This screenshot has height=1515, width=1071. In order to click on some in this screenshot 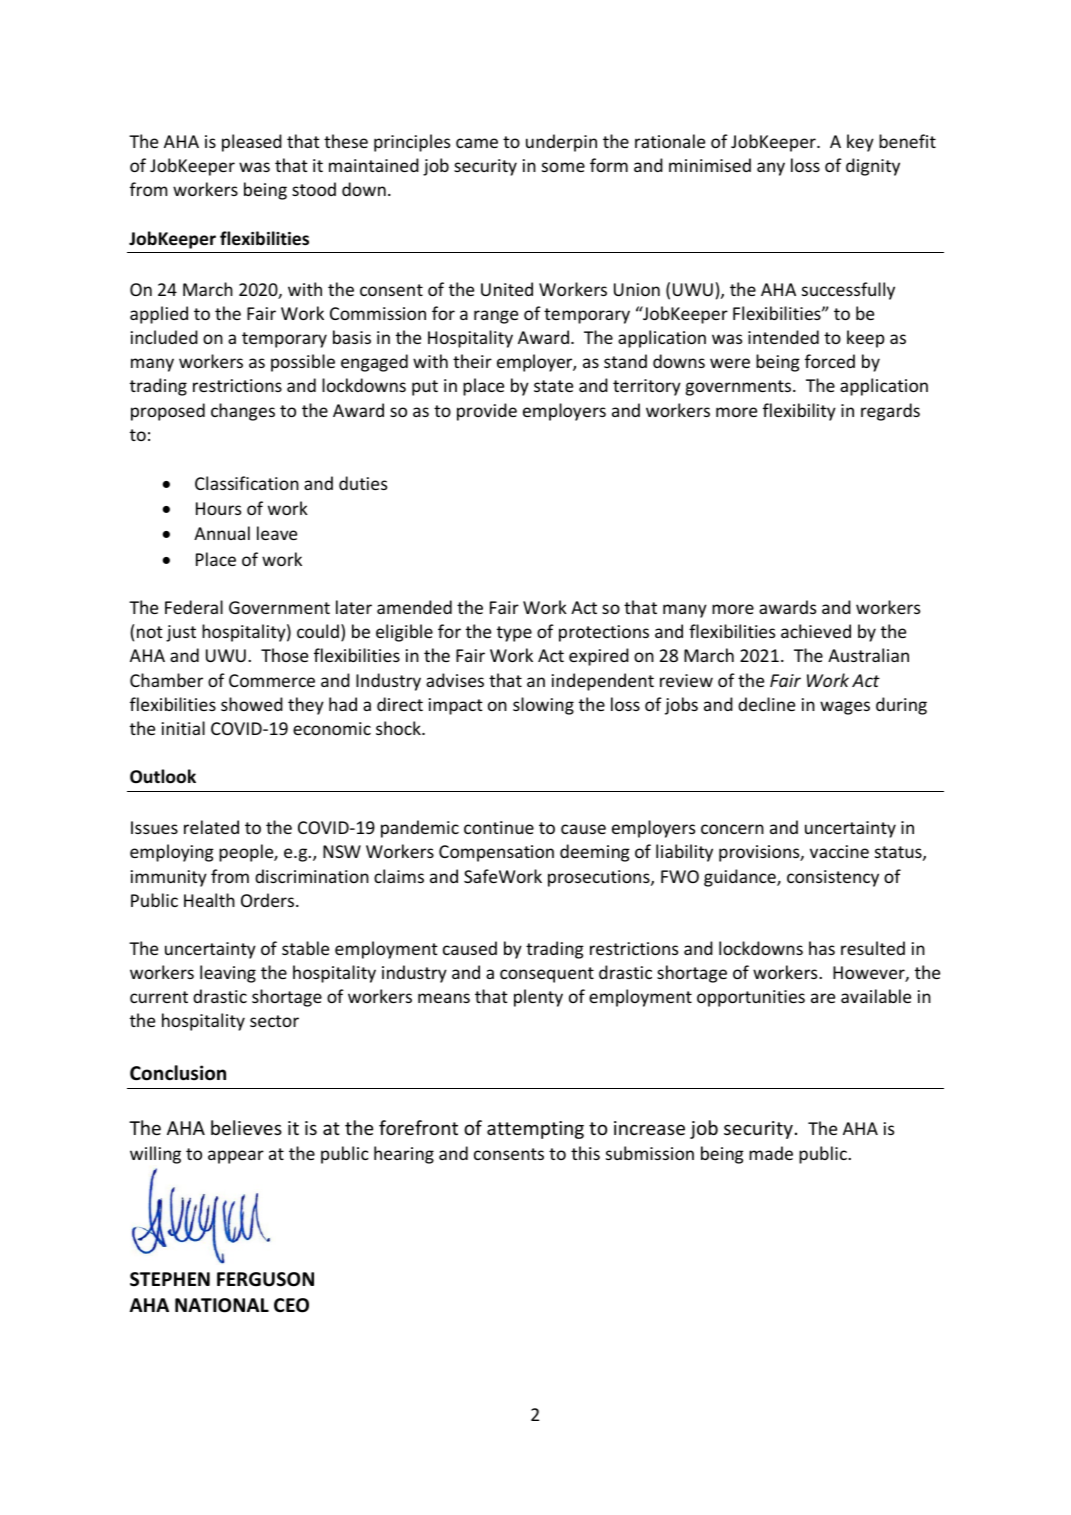, I will do `click(563, 167)`.
